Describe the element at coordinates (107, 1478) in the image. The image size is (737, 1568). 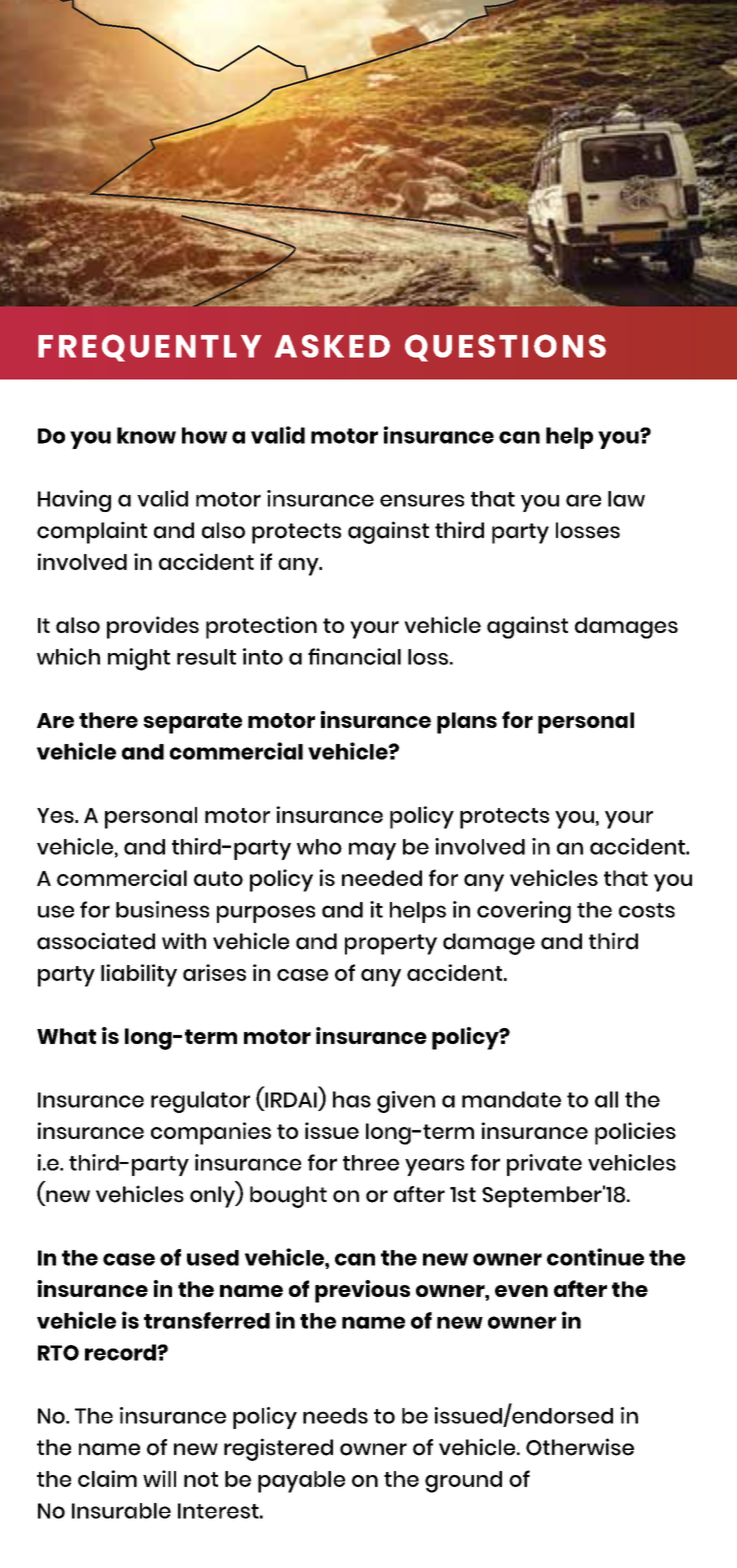
I see `claim` at that location.
